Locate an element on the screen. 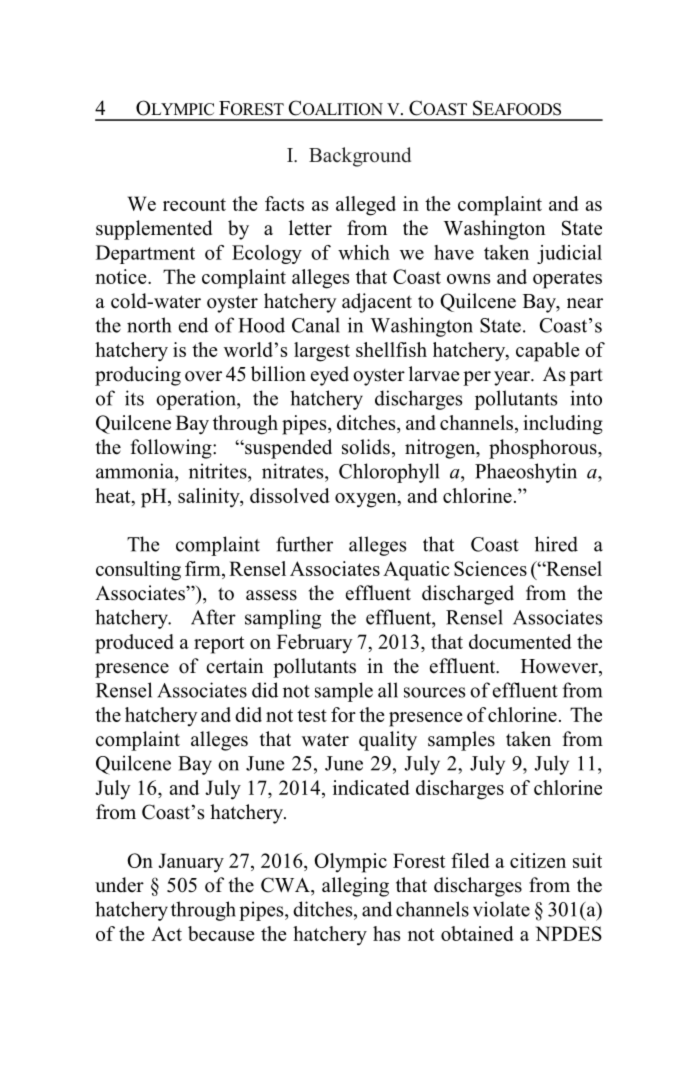 Image resolution: width=698 pixels, height=1079 pixels. sources is located at coordinates (434, 692).
